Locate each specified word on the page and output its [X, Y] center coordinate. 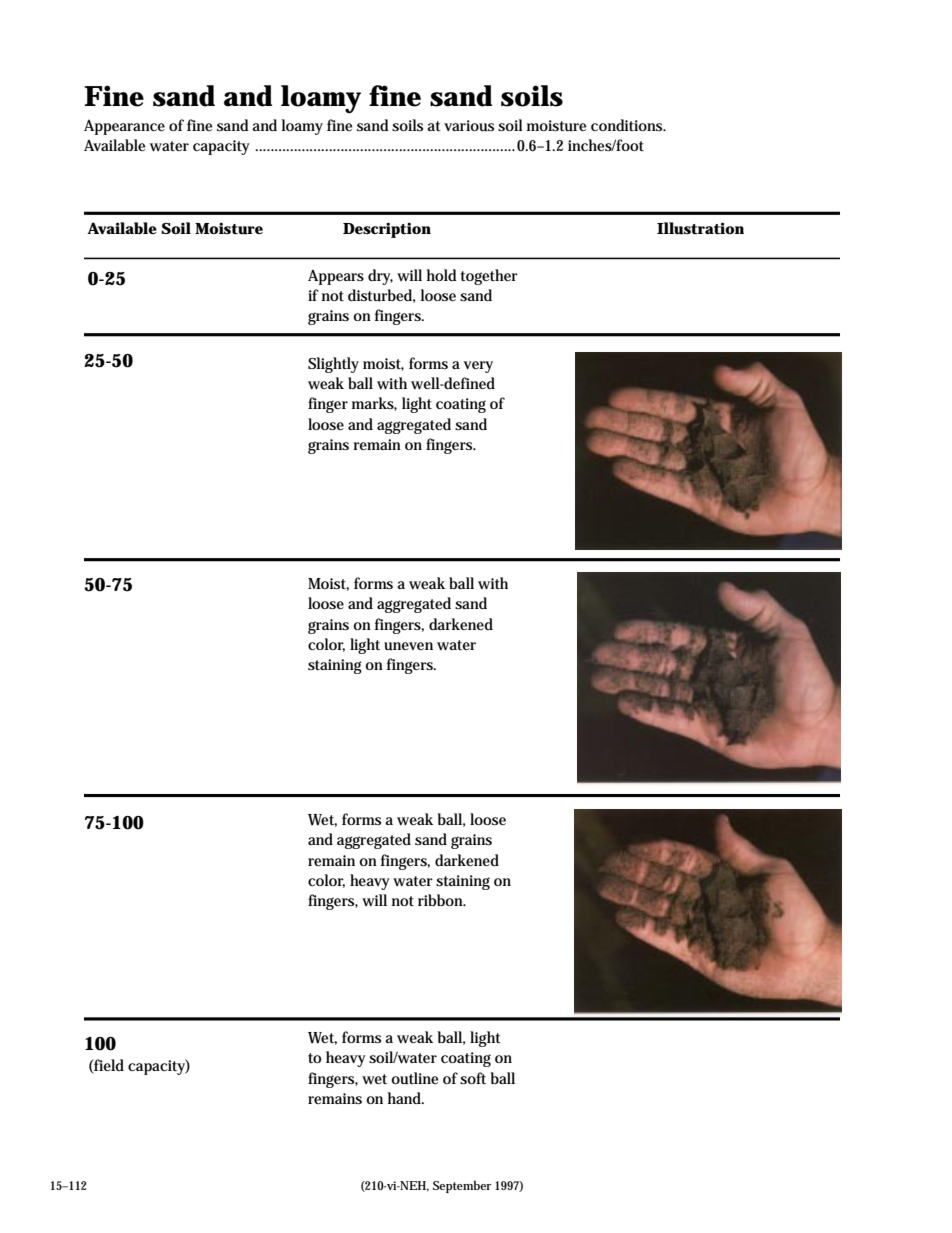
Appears [336, 277]
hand [406, 1098]
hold [442, 275]
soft [473, 1078]
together [489, 277]
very [478, 367]
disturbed [381, 296]
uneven [408, 646]
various [469, 126]
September [462, 1186]
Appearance [124, 127]
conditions [628, 125]
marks [374, 404]
